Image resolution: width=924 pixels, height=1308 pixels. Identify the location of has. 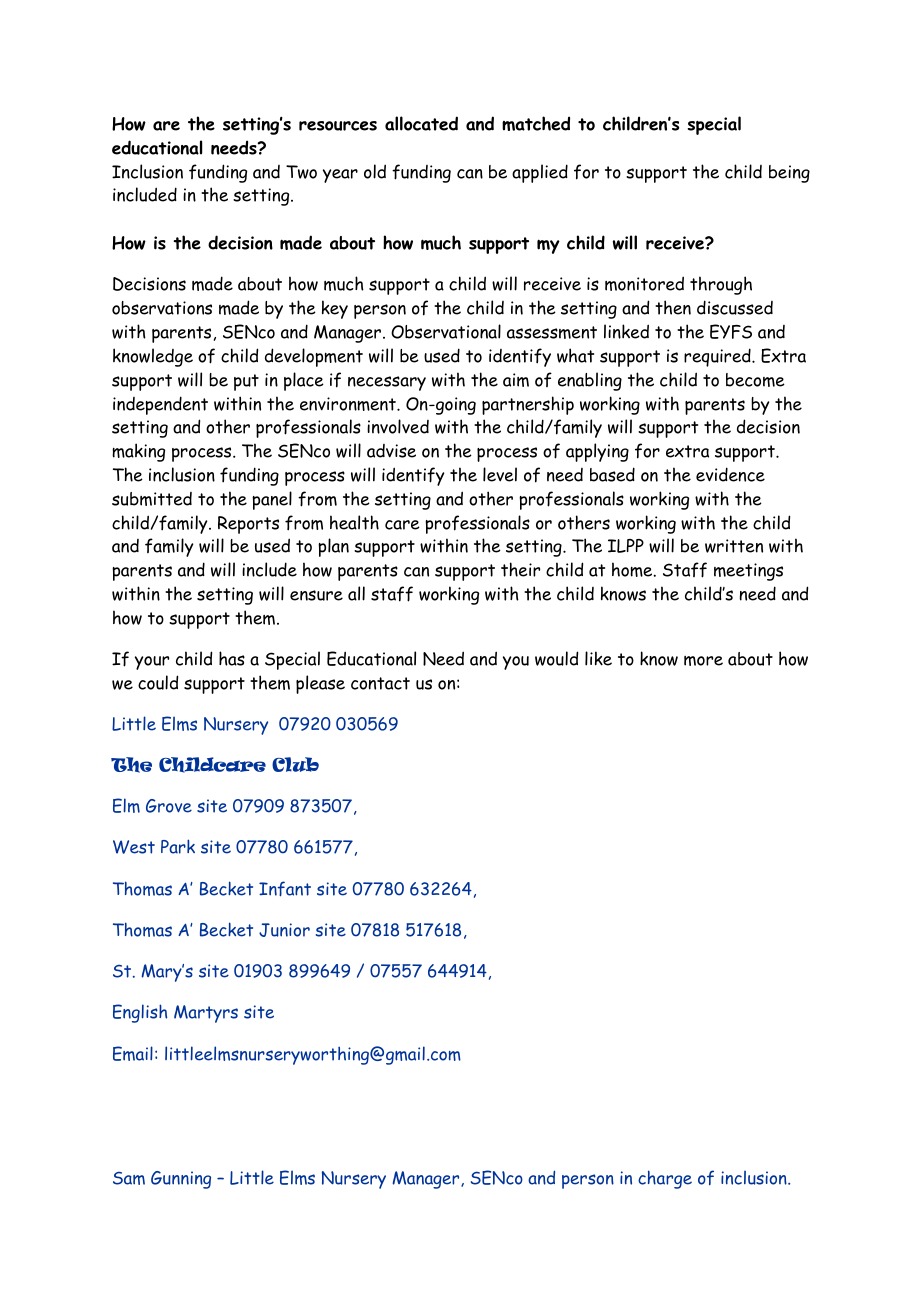
(232, 658).
